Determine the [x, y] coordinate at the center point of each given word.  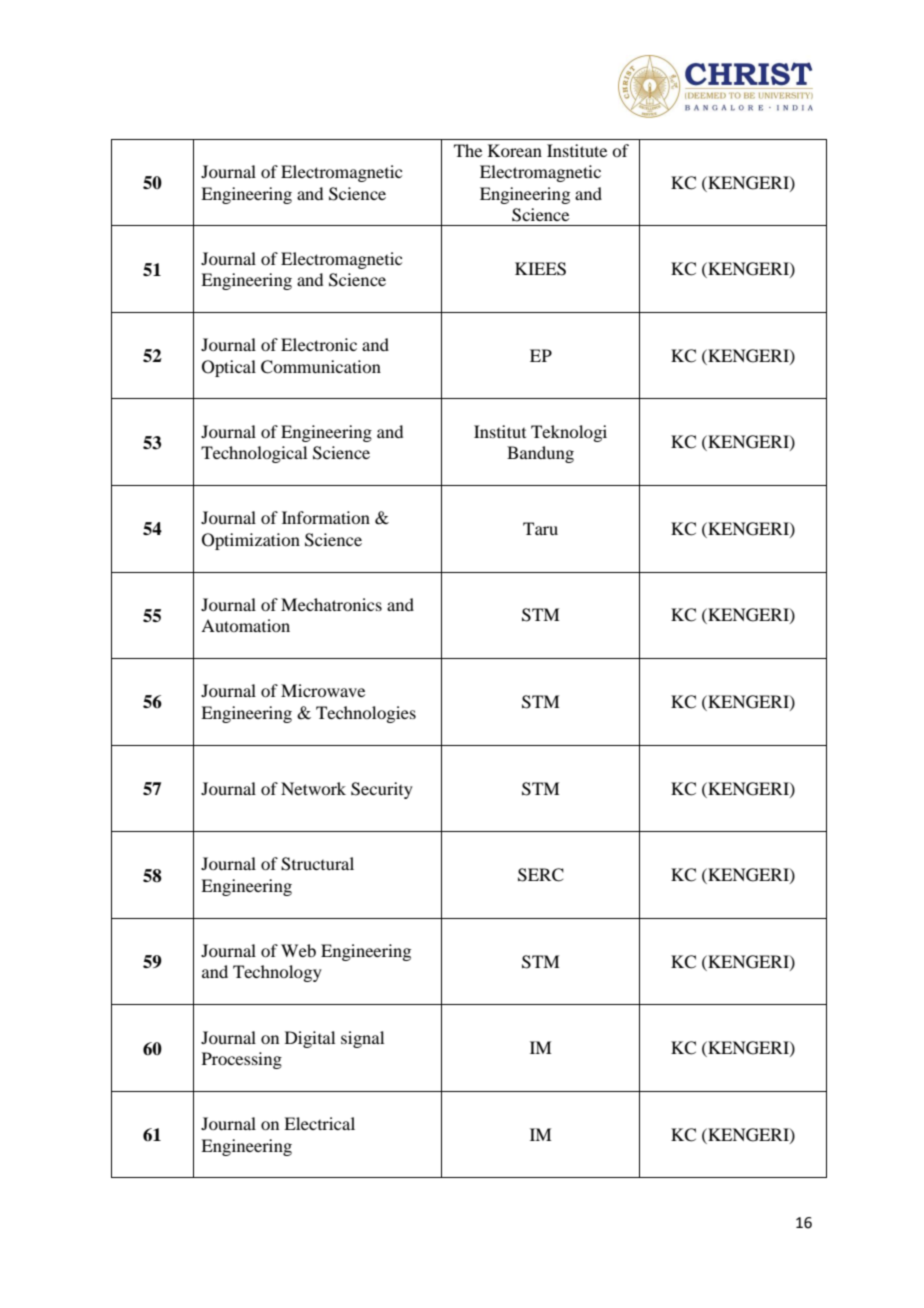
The [468, 150]
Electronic [319, 344]
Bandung [540, 454]
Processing [242, 1060]
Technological [254, 454]
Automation [245, 625]
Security [382, 790]
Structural [317, 864]
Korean [515, 150]
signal [362, 1039]
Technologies [366, 714]
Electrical [319, 1123]
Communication [321, 367]
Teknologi [569, 433]
